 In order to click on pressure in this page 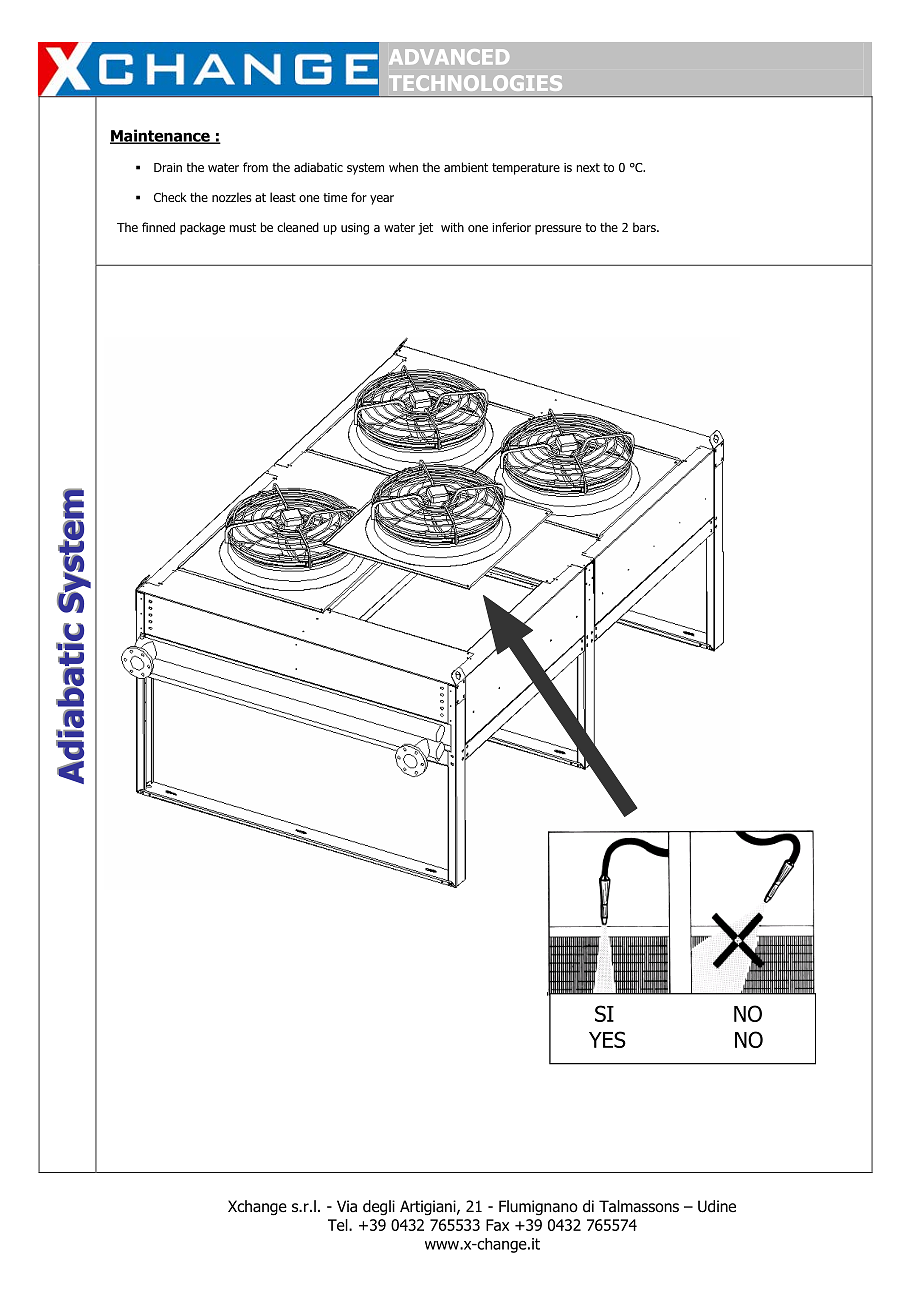, I will do `click(558, 230)`.
